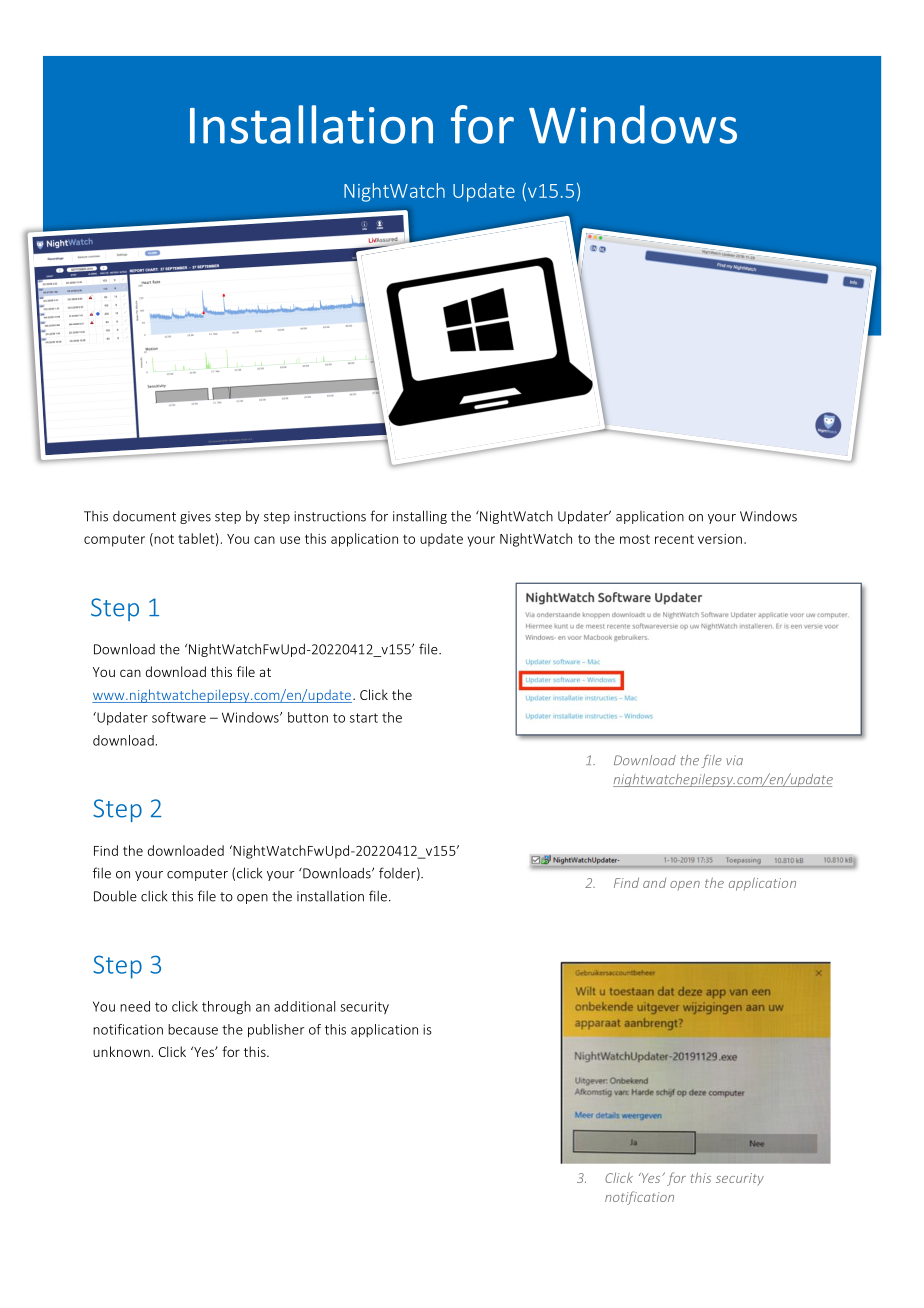 This screenshot has height=1308, width=924. I want to click on recent, so click(674, 539).
